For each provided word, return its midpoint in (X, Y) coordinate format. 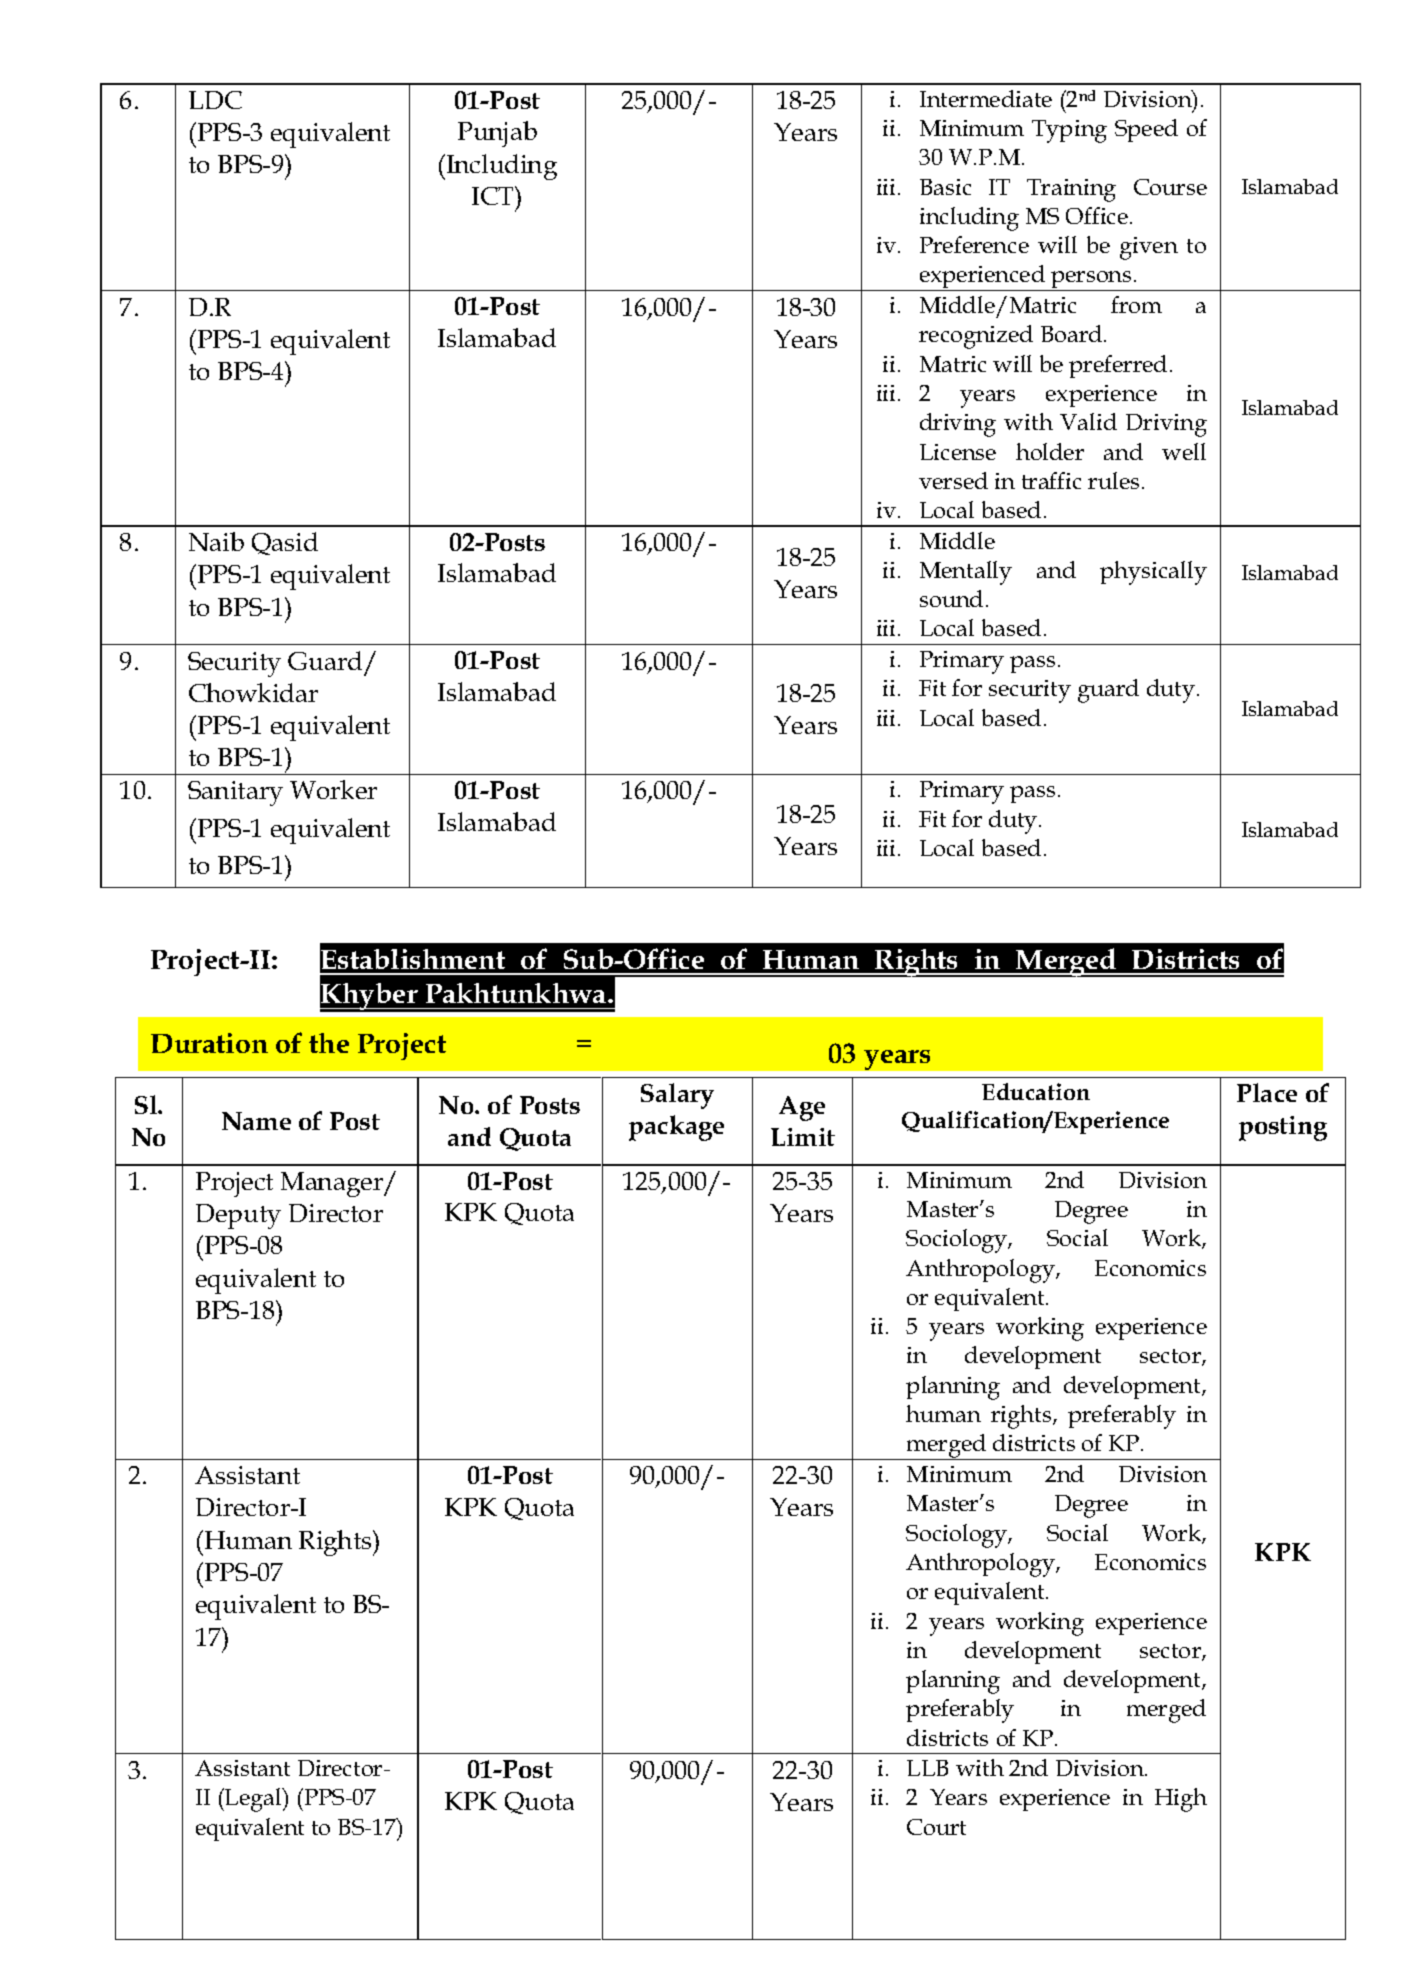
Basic (945, 187)
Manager (333, 1184)
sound (951, 598)
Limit (803, 1137)
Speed (1146, 130)
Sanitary (235, 793)
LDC (215, 100)
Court (936, 1827)
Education (1036, 1091)
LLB (927, 1768)
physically (1153, 573)
